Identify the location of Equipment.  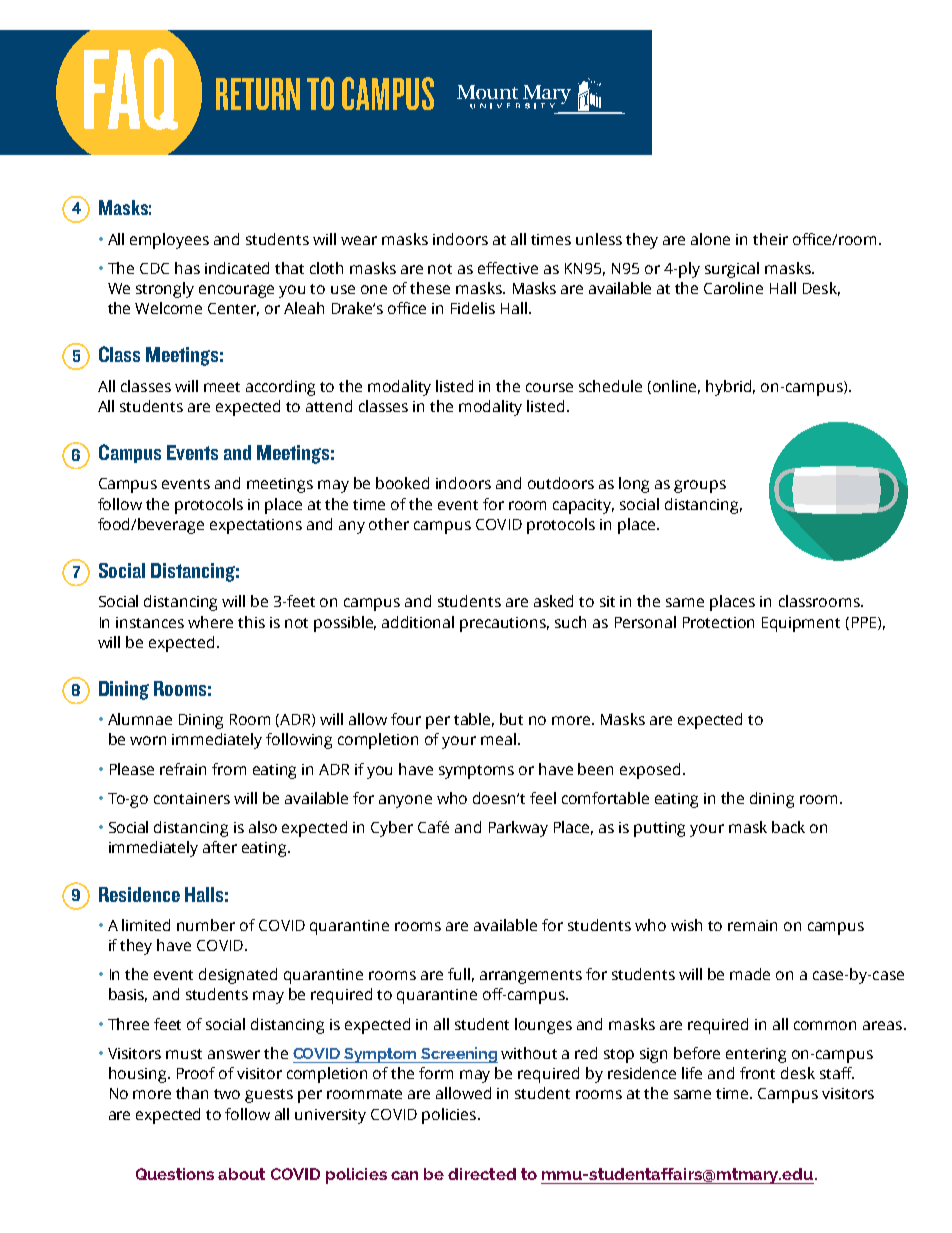
(801, 624).
